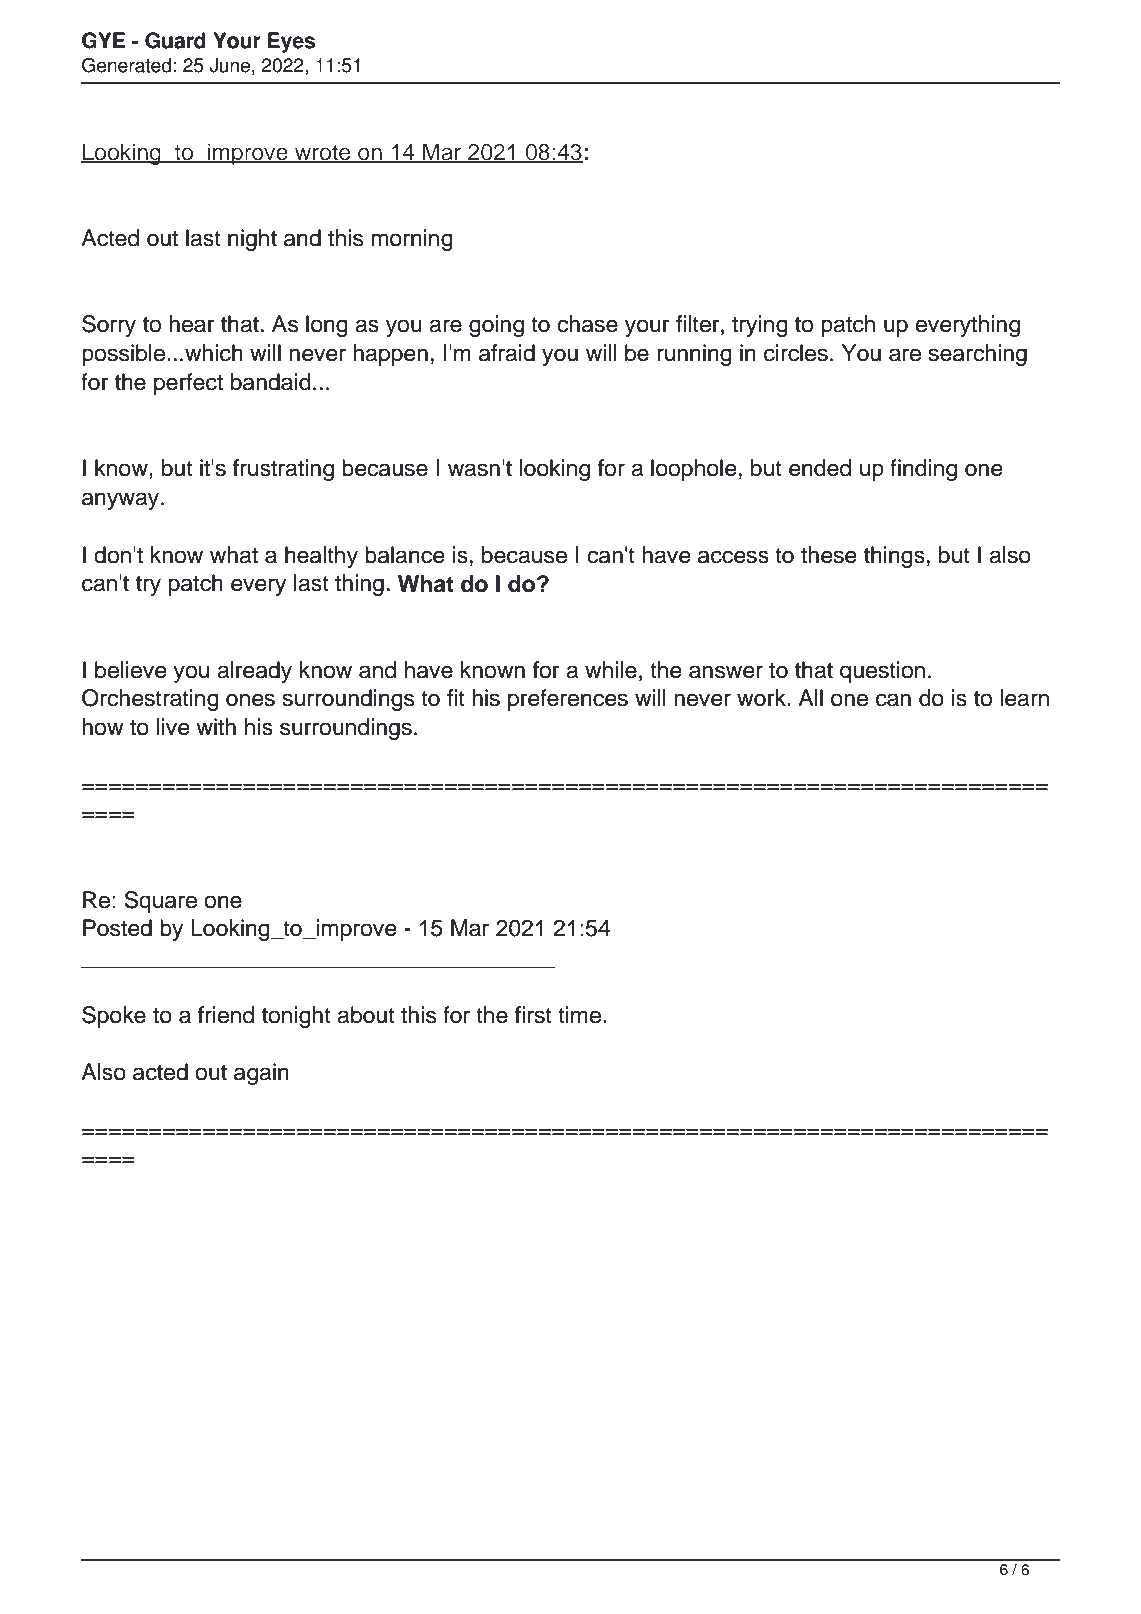  I want to click on friend, so click(226, 1015).
